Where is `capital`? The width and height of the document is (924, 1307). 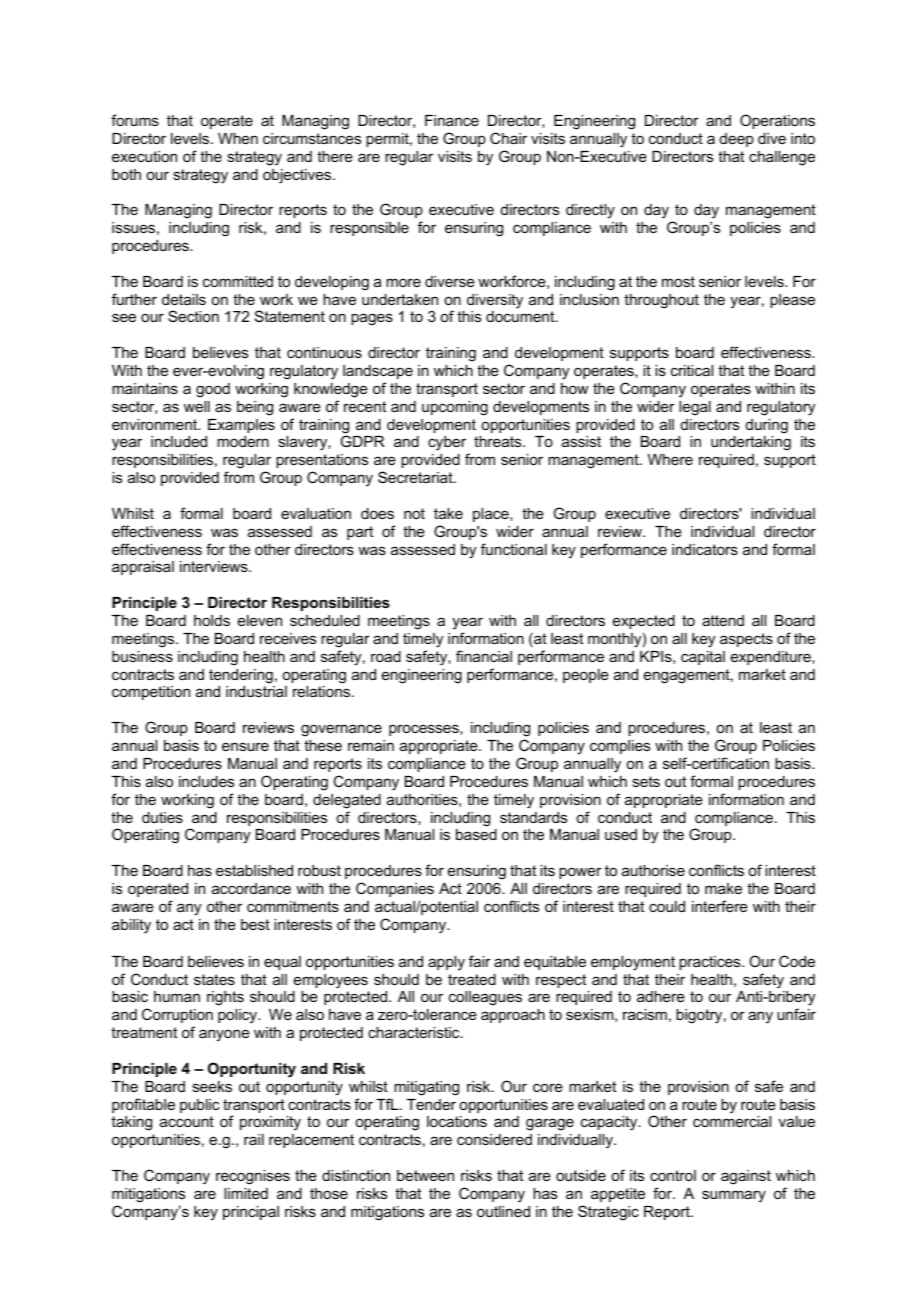 capital is located at coordinates (703, 658).
